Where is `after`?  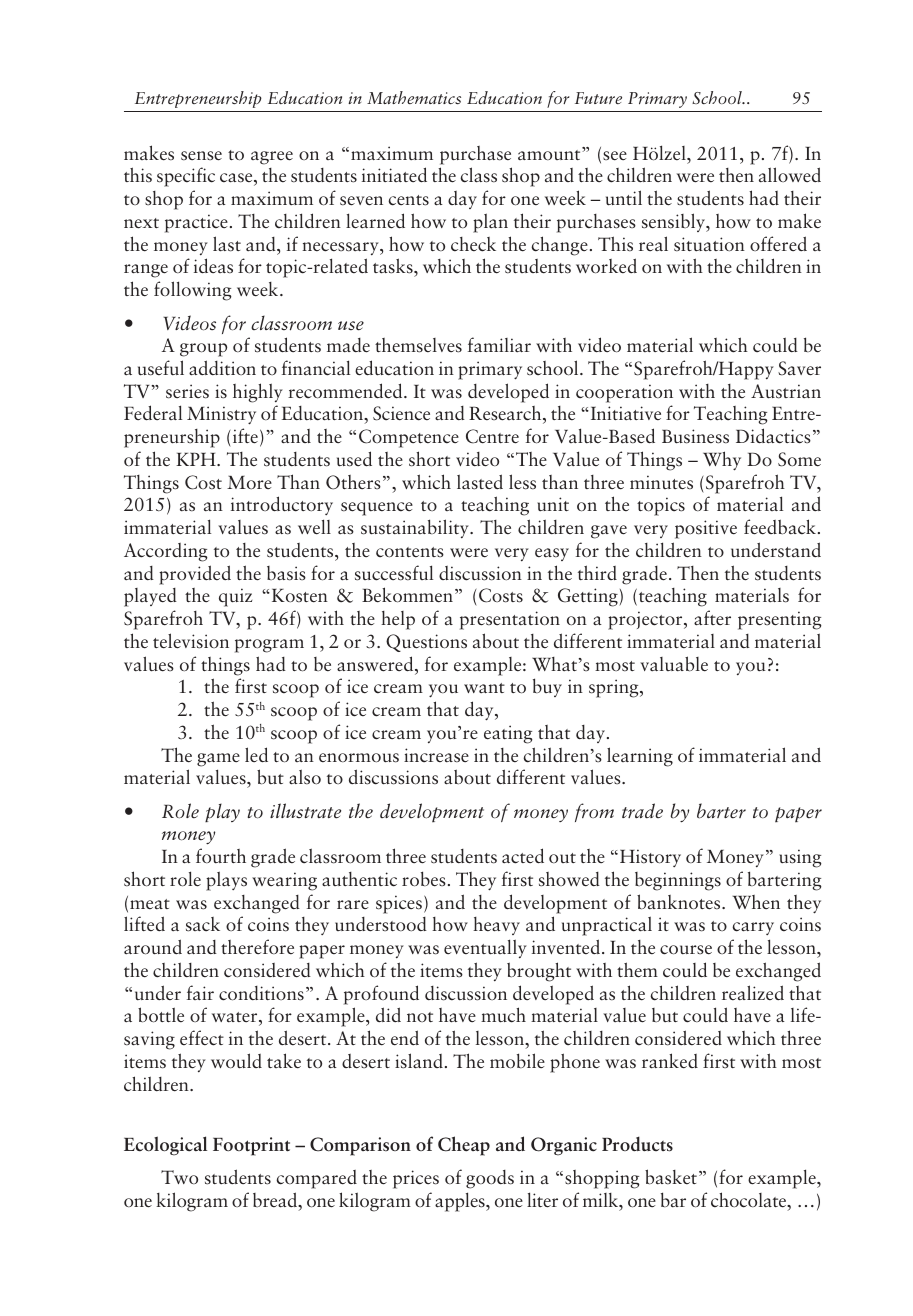 after is located at coordinates (712, 618).
